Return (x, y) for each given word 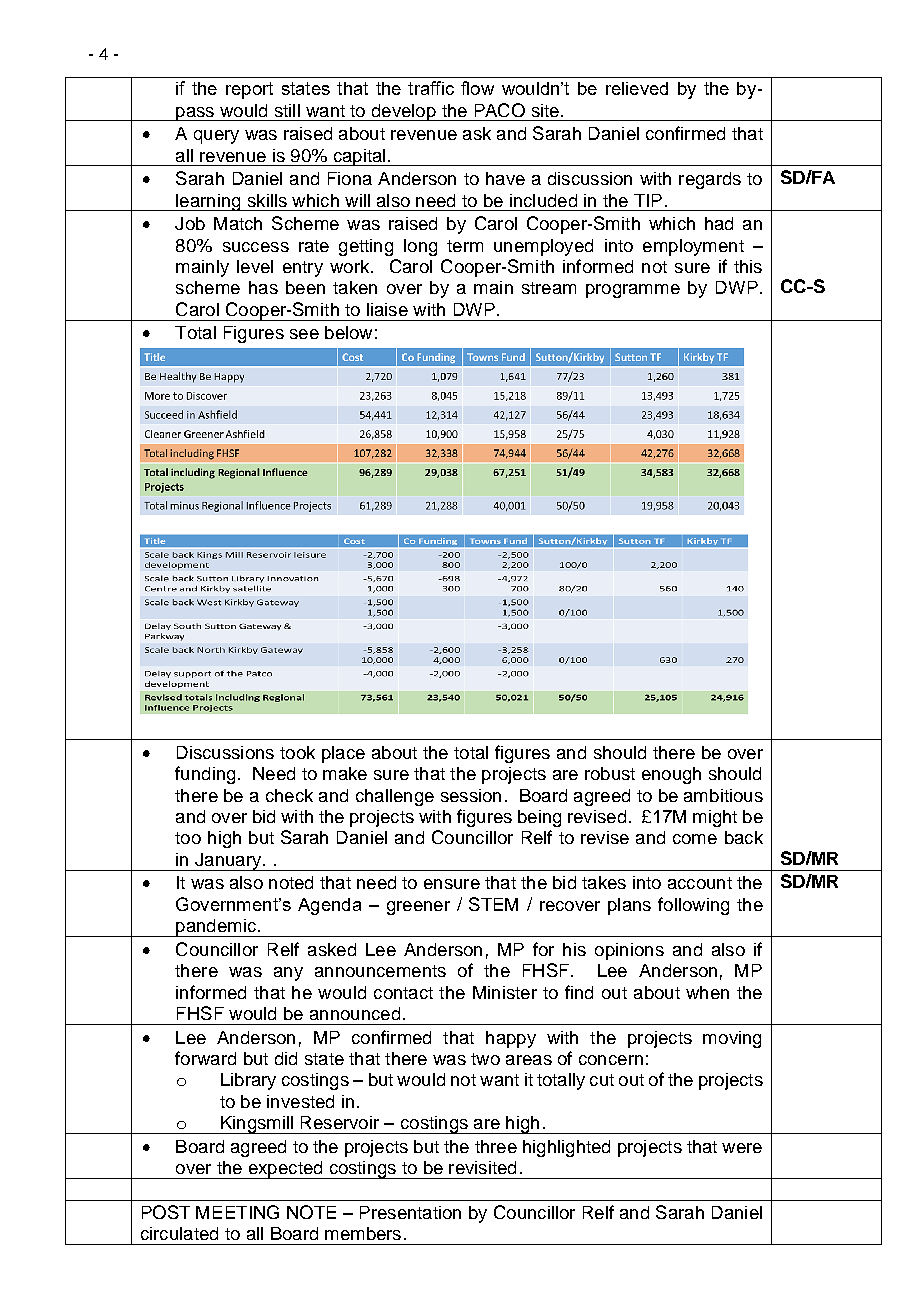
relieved (637, 88)
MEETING (237, 1212)
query (216, 137)
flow (477, 88)
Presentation (410, 1212)
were (742, 1148)
